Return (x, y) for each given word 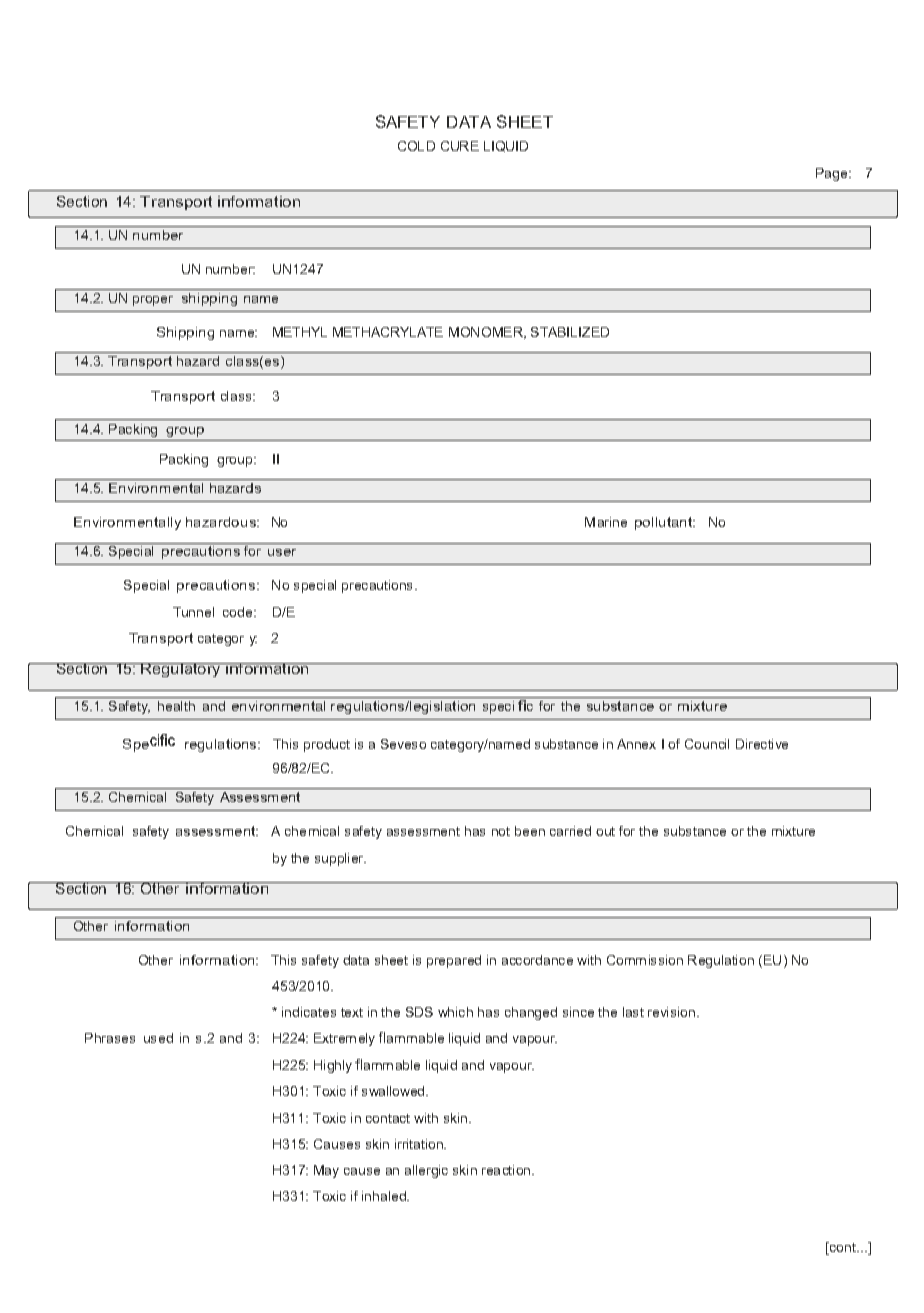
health (176, 706)
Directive (762, 744)
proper (153, 301)
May (326, 1171)
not (501, 831)
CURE (460, 146)
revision (671, 1012)
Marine (606, 522)
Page (833, 174)
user (282, 552)
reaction (507, 1170)
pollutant (665, 523)
